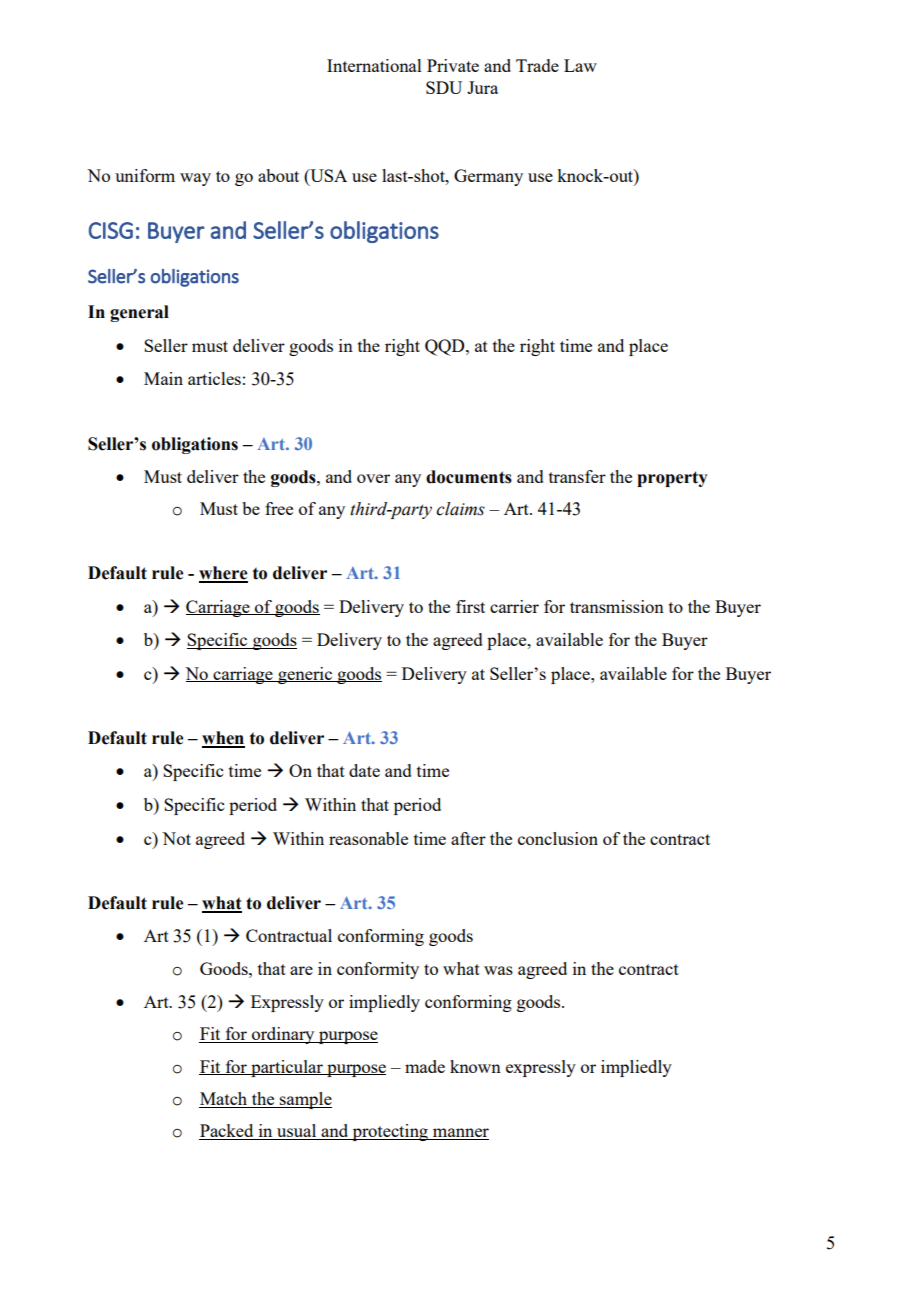  Describe the element at coordinates (617, 606) in the document. I see `transmission` at that location.
